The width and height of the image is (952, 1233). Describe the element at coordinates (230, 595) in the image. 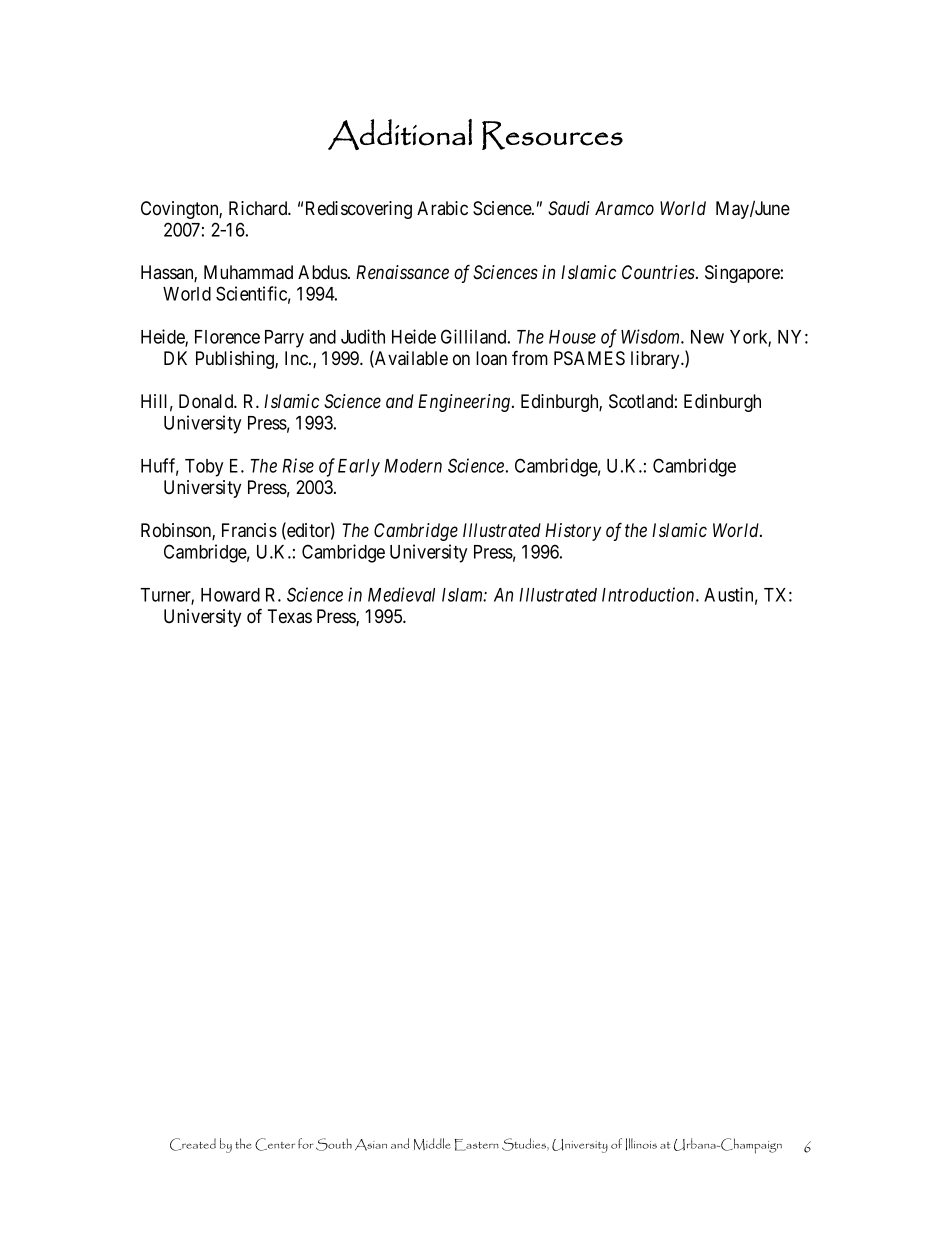

I see `Howard` at that location.
